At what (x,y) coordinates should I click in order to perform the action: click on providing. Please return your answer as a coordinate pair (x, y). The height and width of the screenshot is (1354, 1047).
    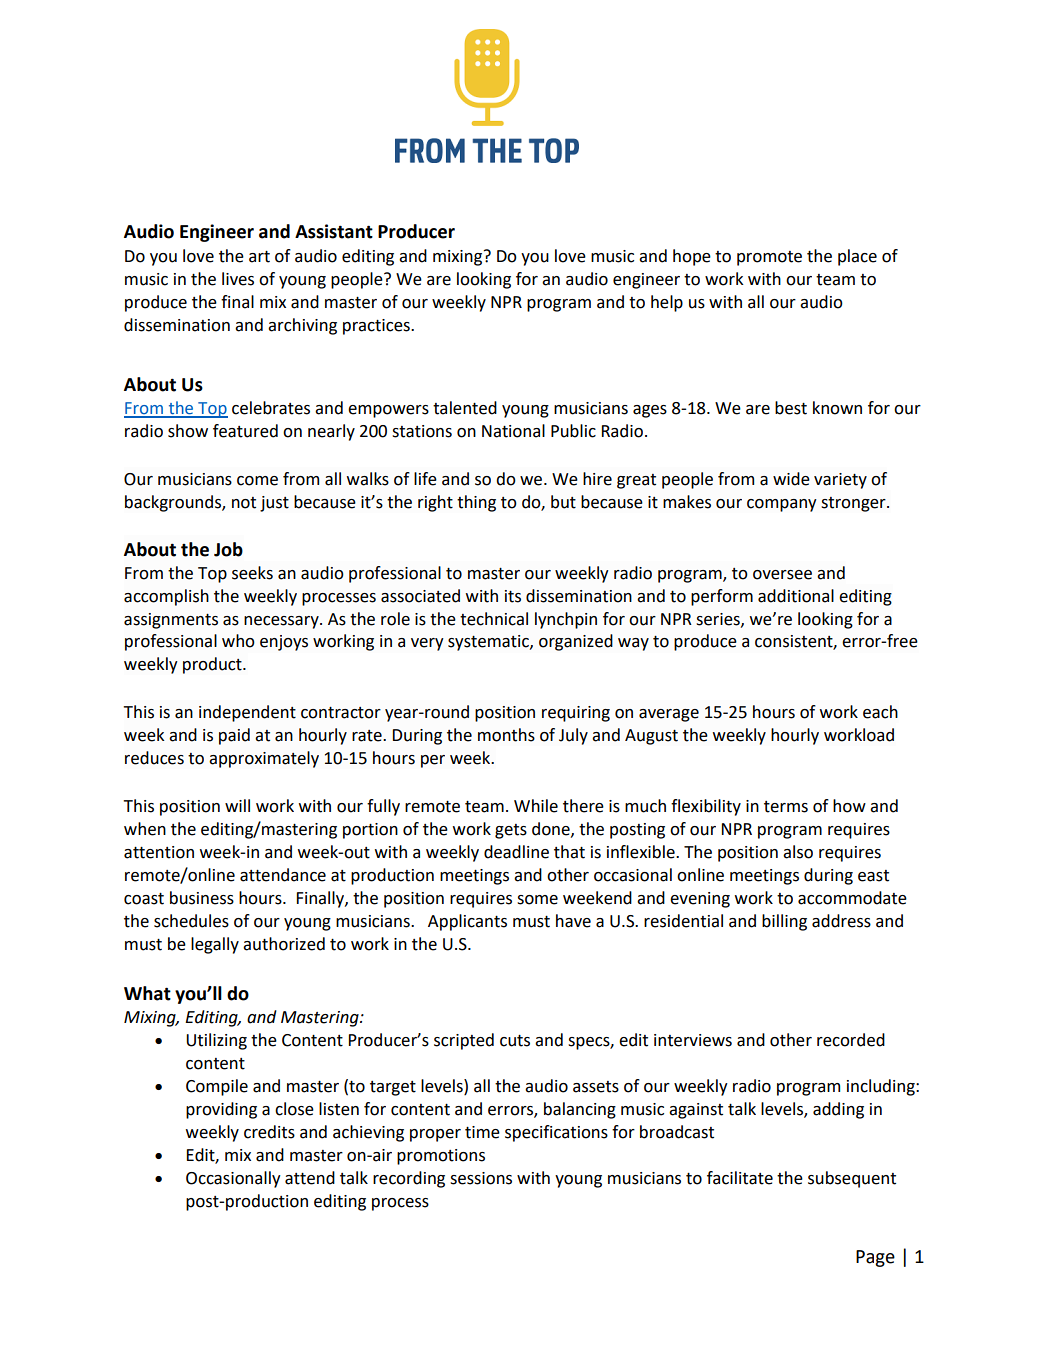
    Looking at the image, I should click on (221, 1110).
